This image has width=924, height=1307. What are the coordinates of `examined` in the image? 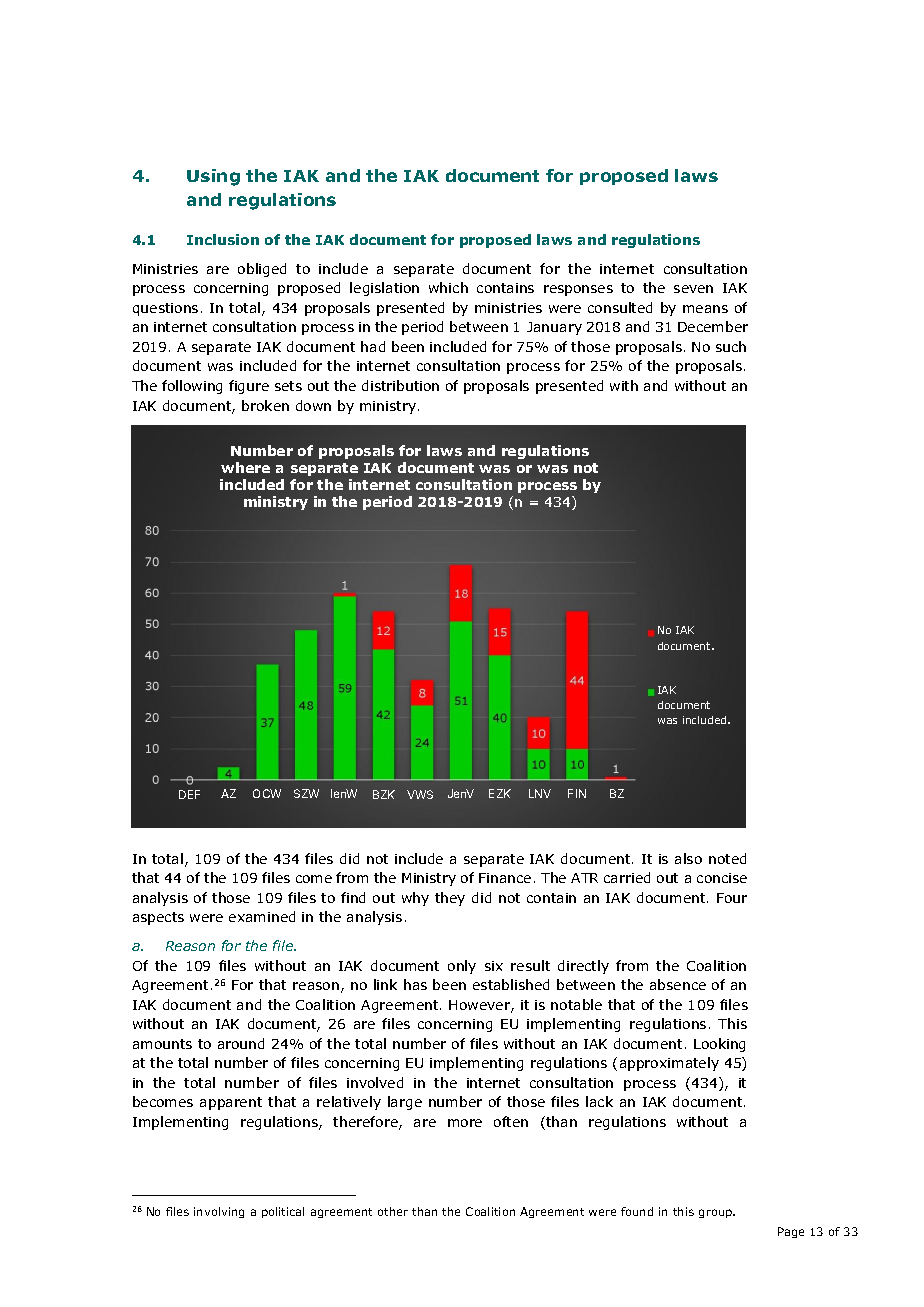 It's located at (262, 916).
